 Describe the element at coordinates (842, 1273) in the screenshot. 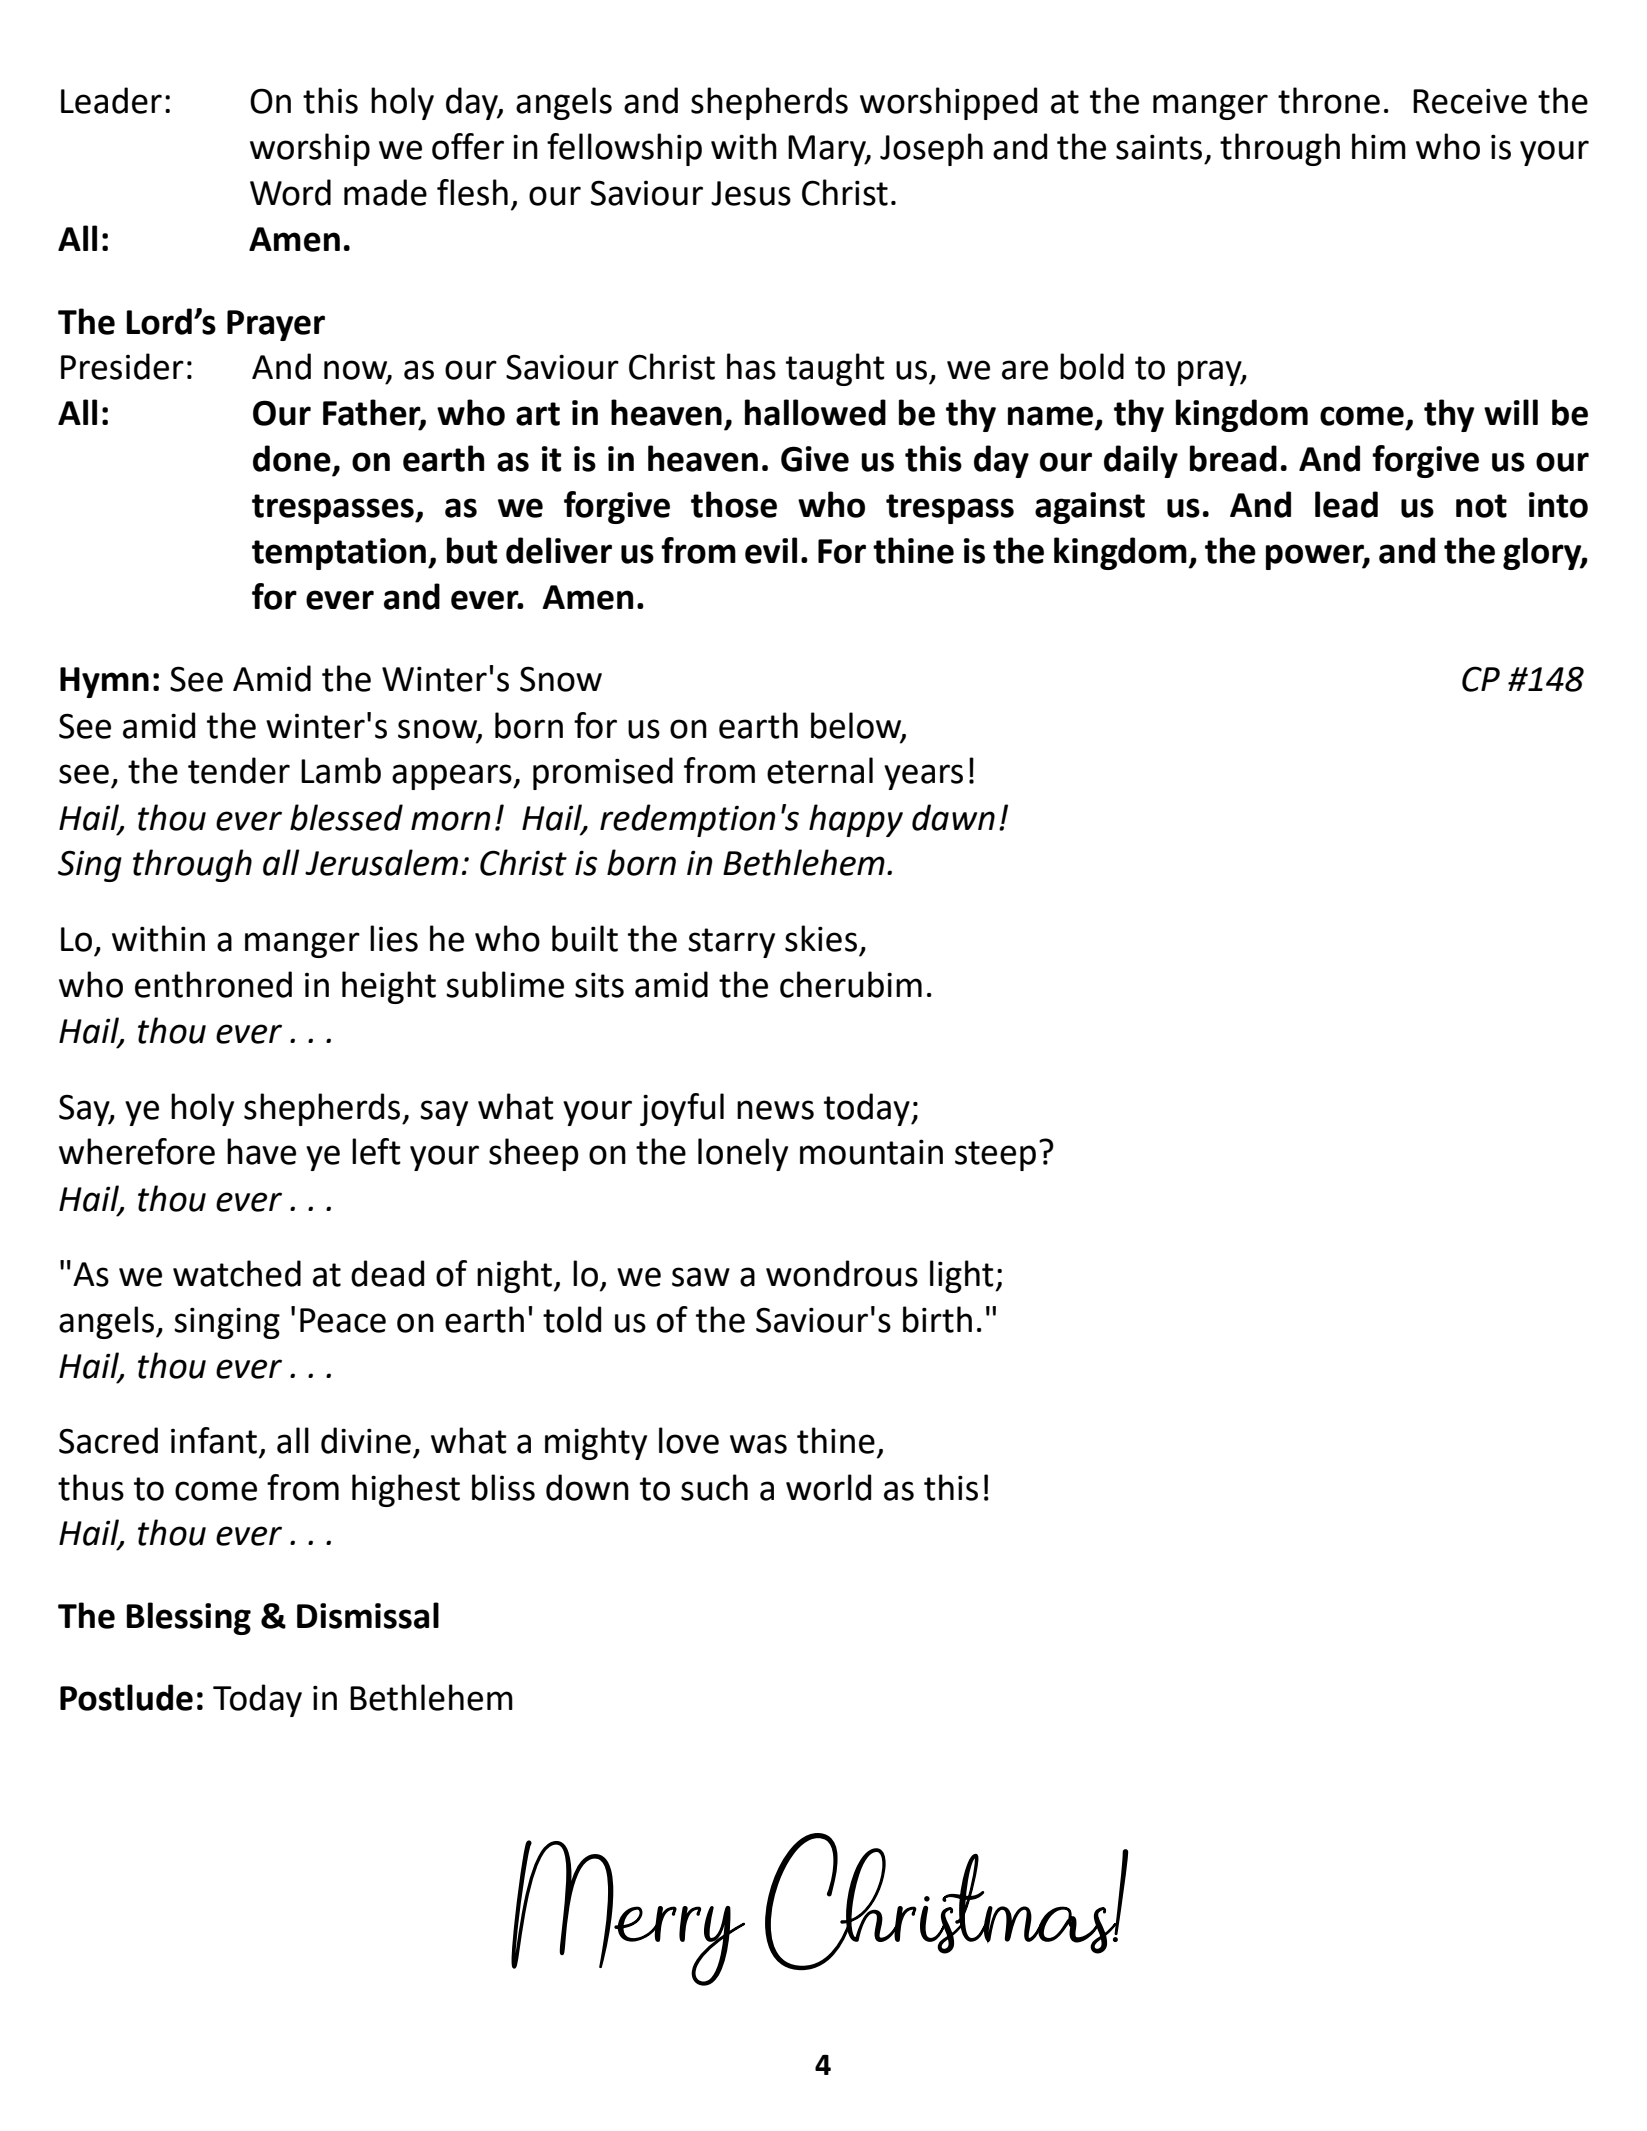

I see `wondrous` at that location.
